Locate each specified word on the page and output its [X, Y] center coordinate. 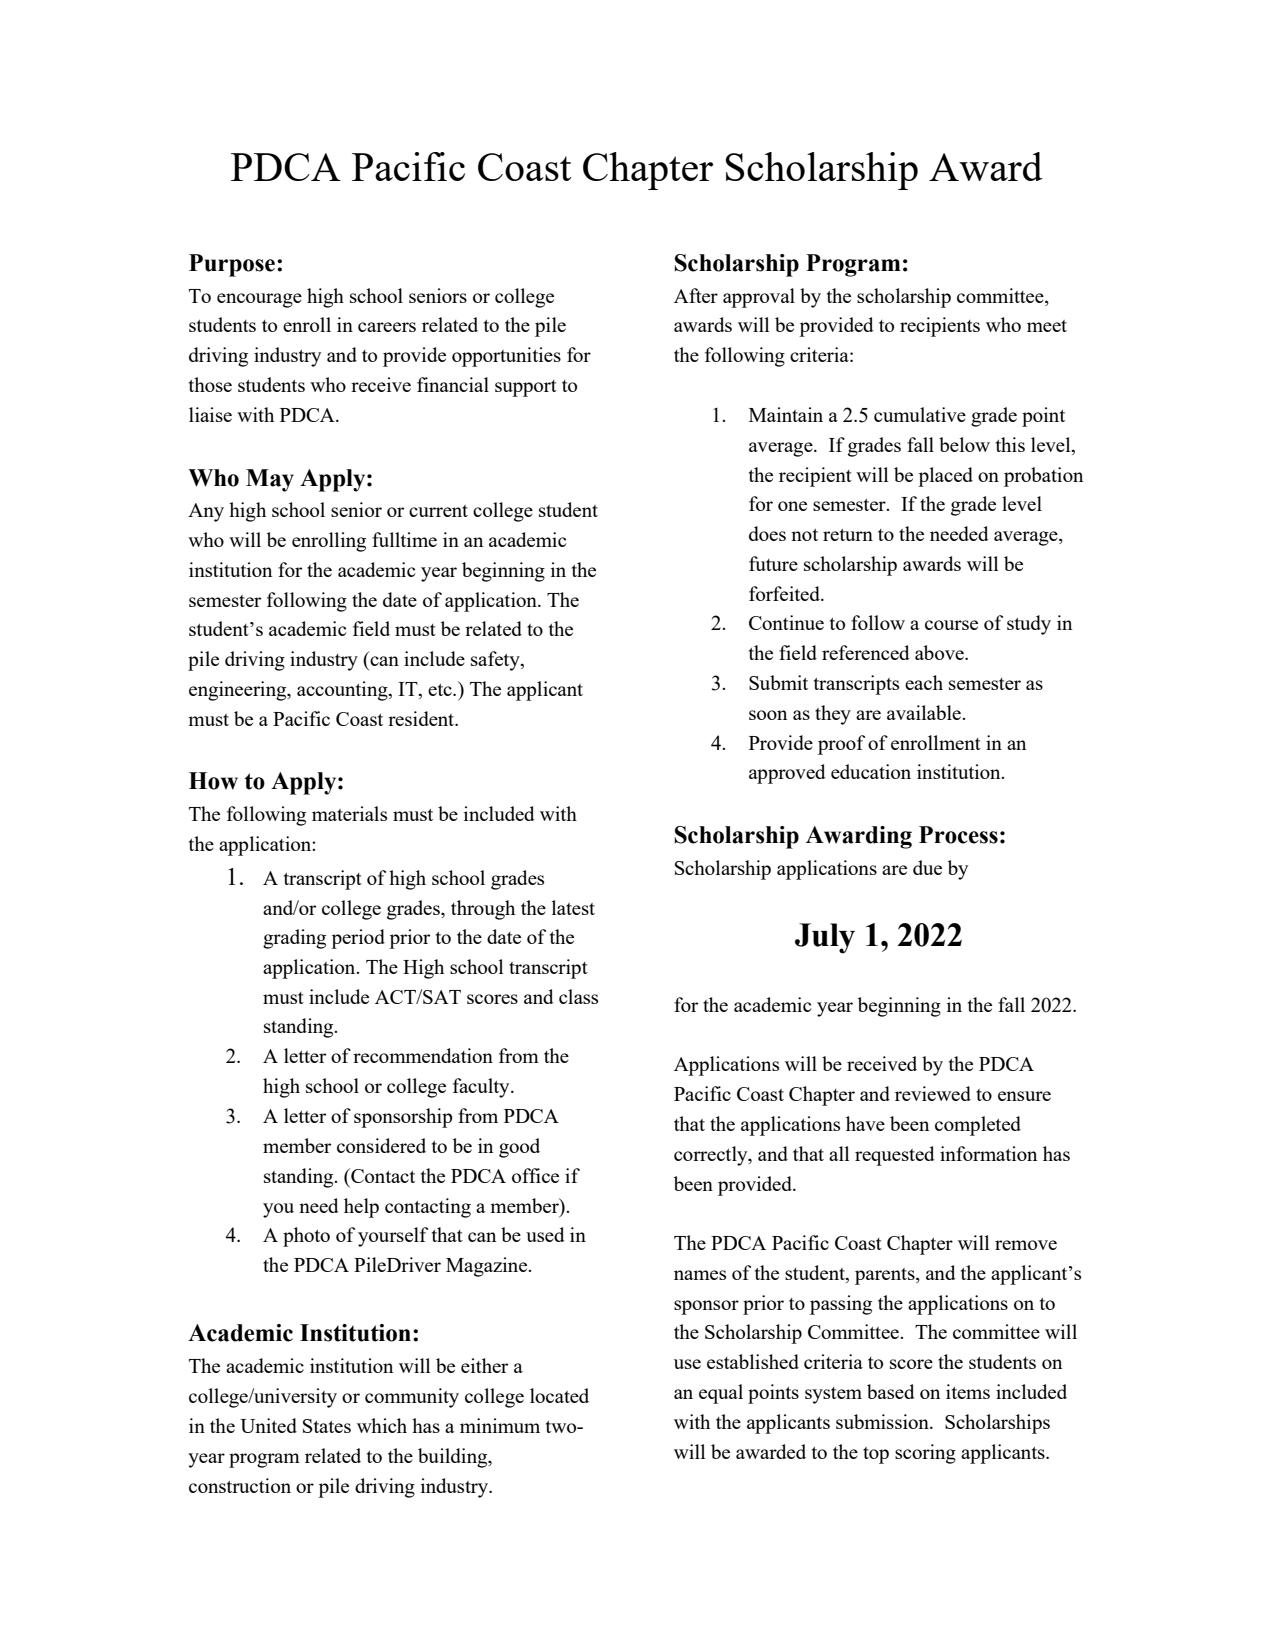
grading [294, 939]
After [696, 295]
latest [573, 907]
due [927, 867]
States [327, 1426]
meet [1047, 326]
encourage [259, 300]
